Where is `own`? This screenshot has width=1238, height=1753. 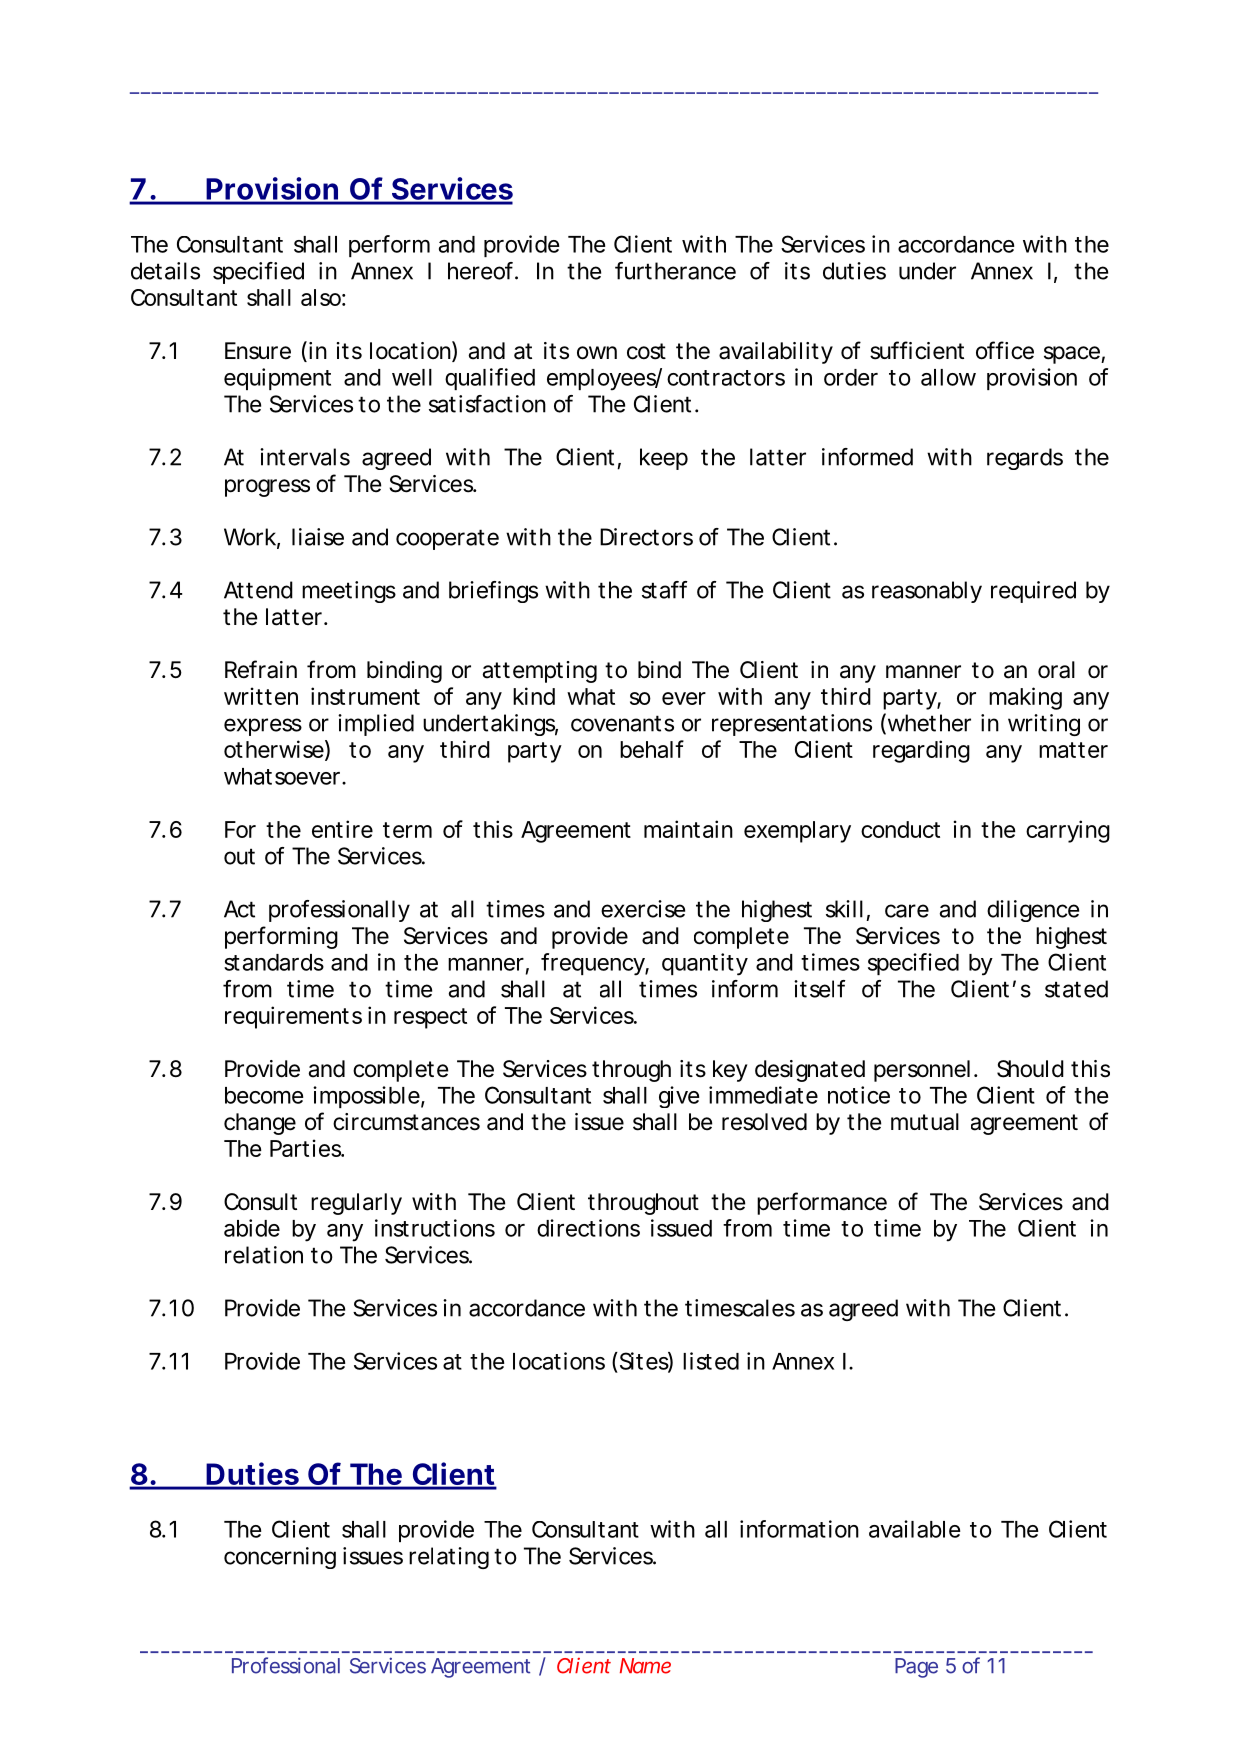 own is located at coordinates (597, 353).
